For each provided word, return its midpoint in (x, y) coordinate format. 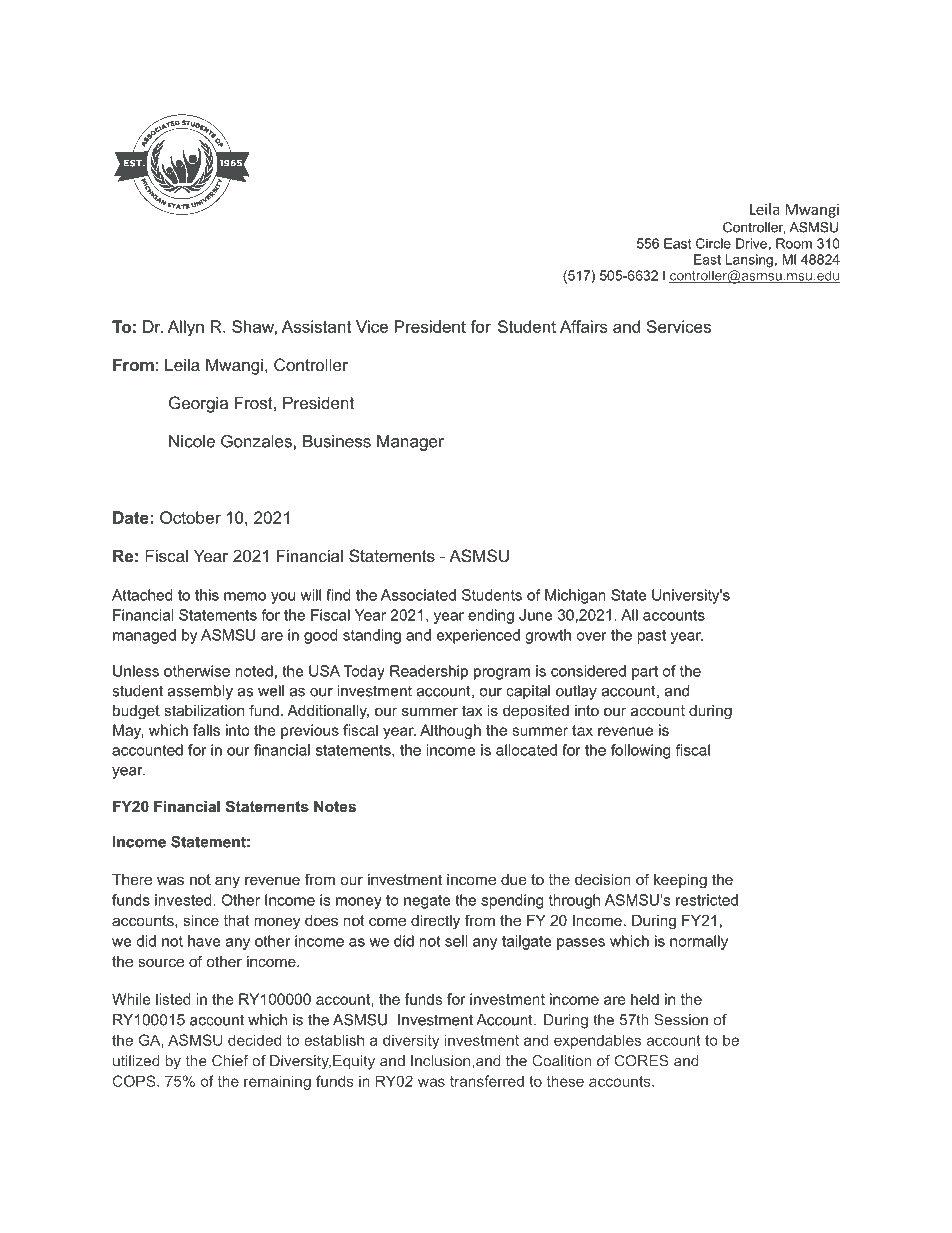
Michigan (575, 596)
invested (184, 900)
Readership (429, 672)
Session (681, 1020)
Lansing (749, 261)
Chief (230, 1061)
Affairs (584, 326)
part (645, 673)
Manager (410, 443)
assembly (200, 692)
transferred (487, 1081)
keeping (680, 881)
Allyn (186, 328)
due (514, 879)
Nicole (192, 441)
